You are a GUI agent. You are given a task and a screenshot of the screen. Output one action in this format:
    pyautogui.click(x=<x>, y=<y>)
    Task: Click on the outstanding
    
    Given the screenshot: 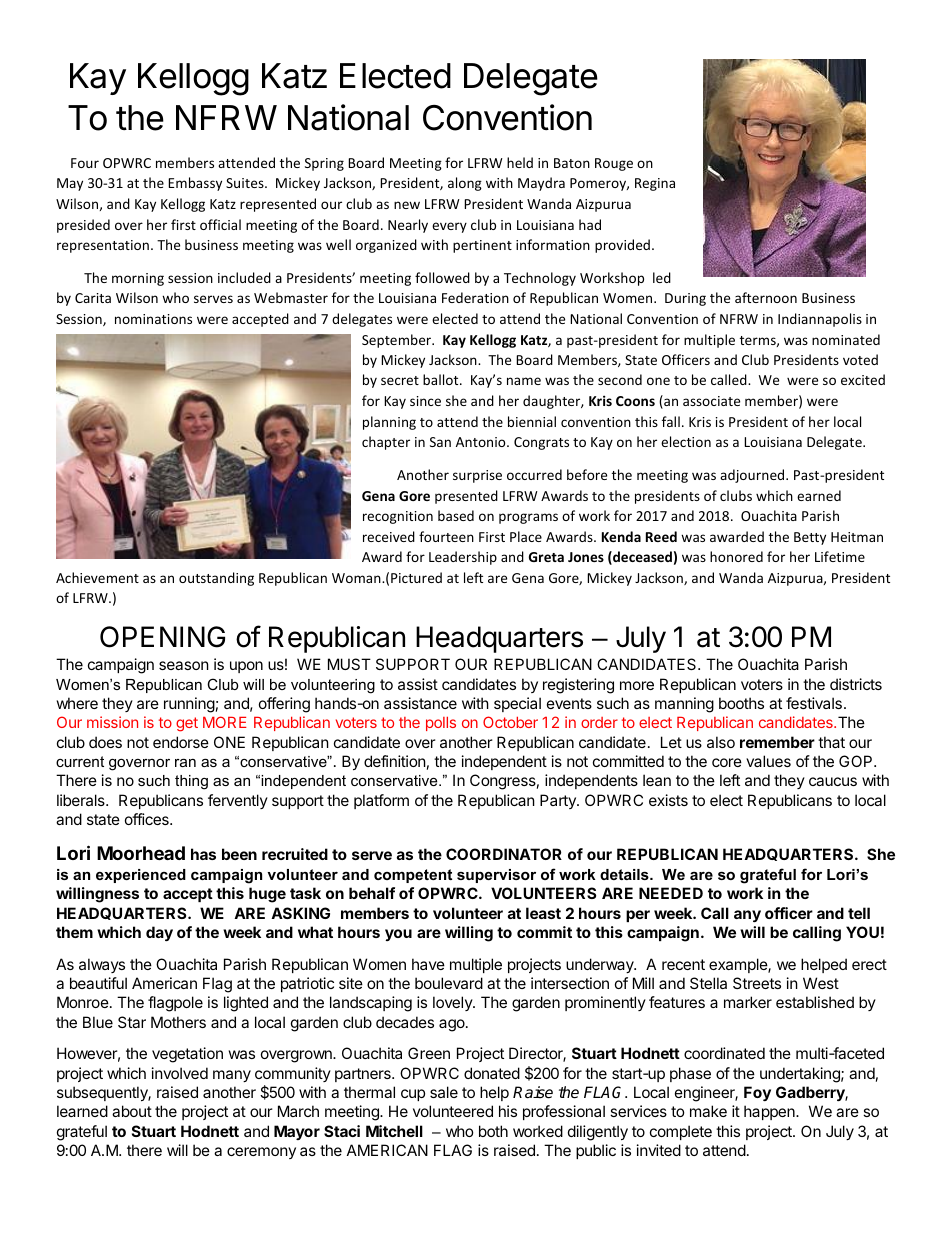 What is the action you would take?
    pyautogui.click(x=216, y=579)
